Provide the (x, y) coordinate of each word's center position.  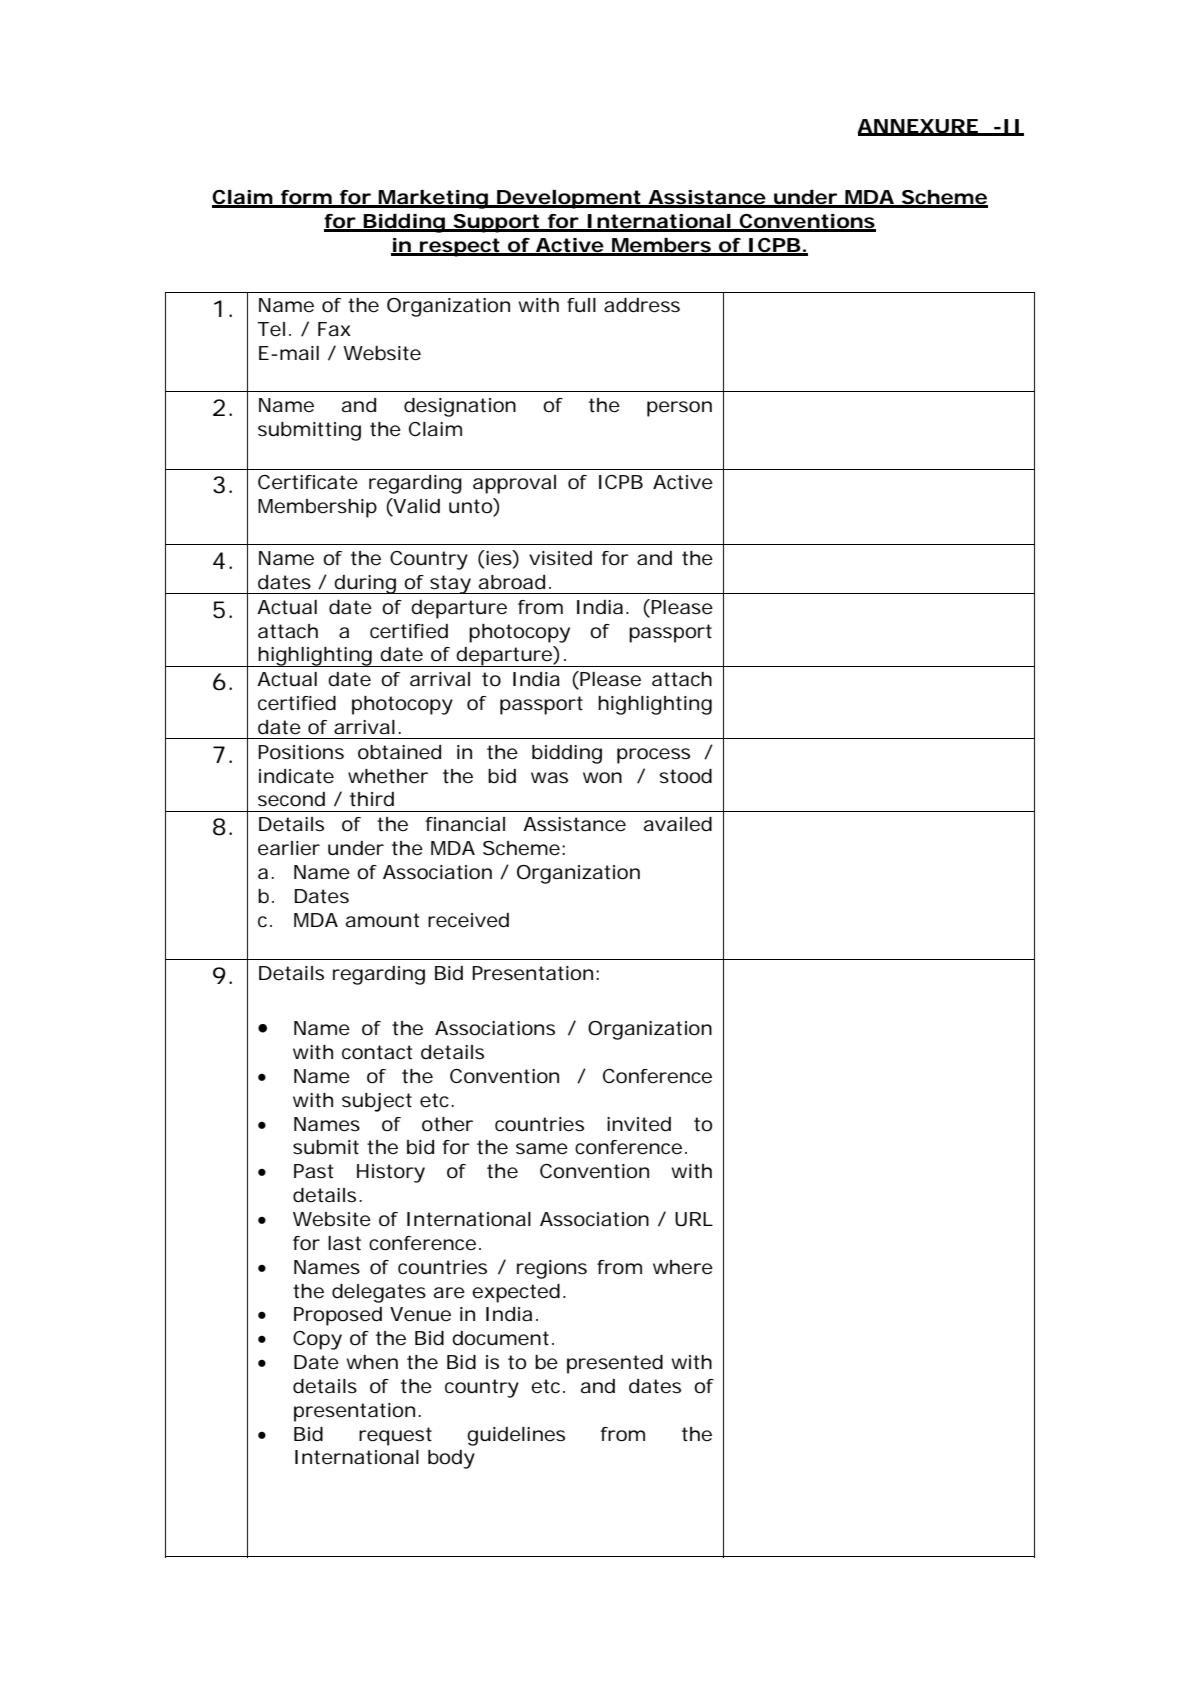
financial (465, 824)
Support (498, 223)
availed (678, 824)
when (372, 1362)
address (642, 305)
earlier (289, 848)
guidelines (516, 1436)
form (307, 198)
